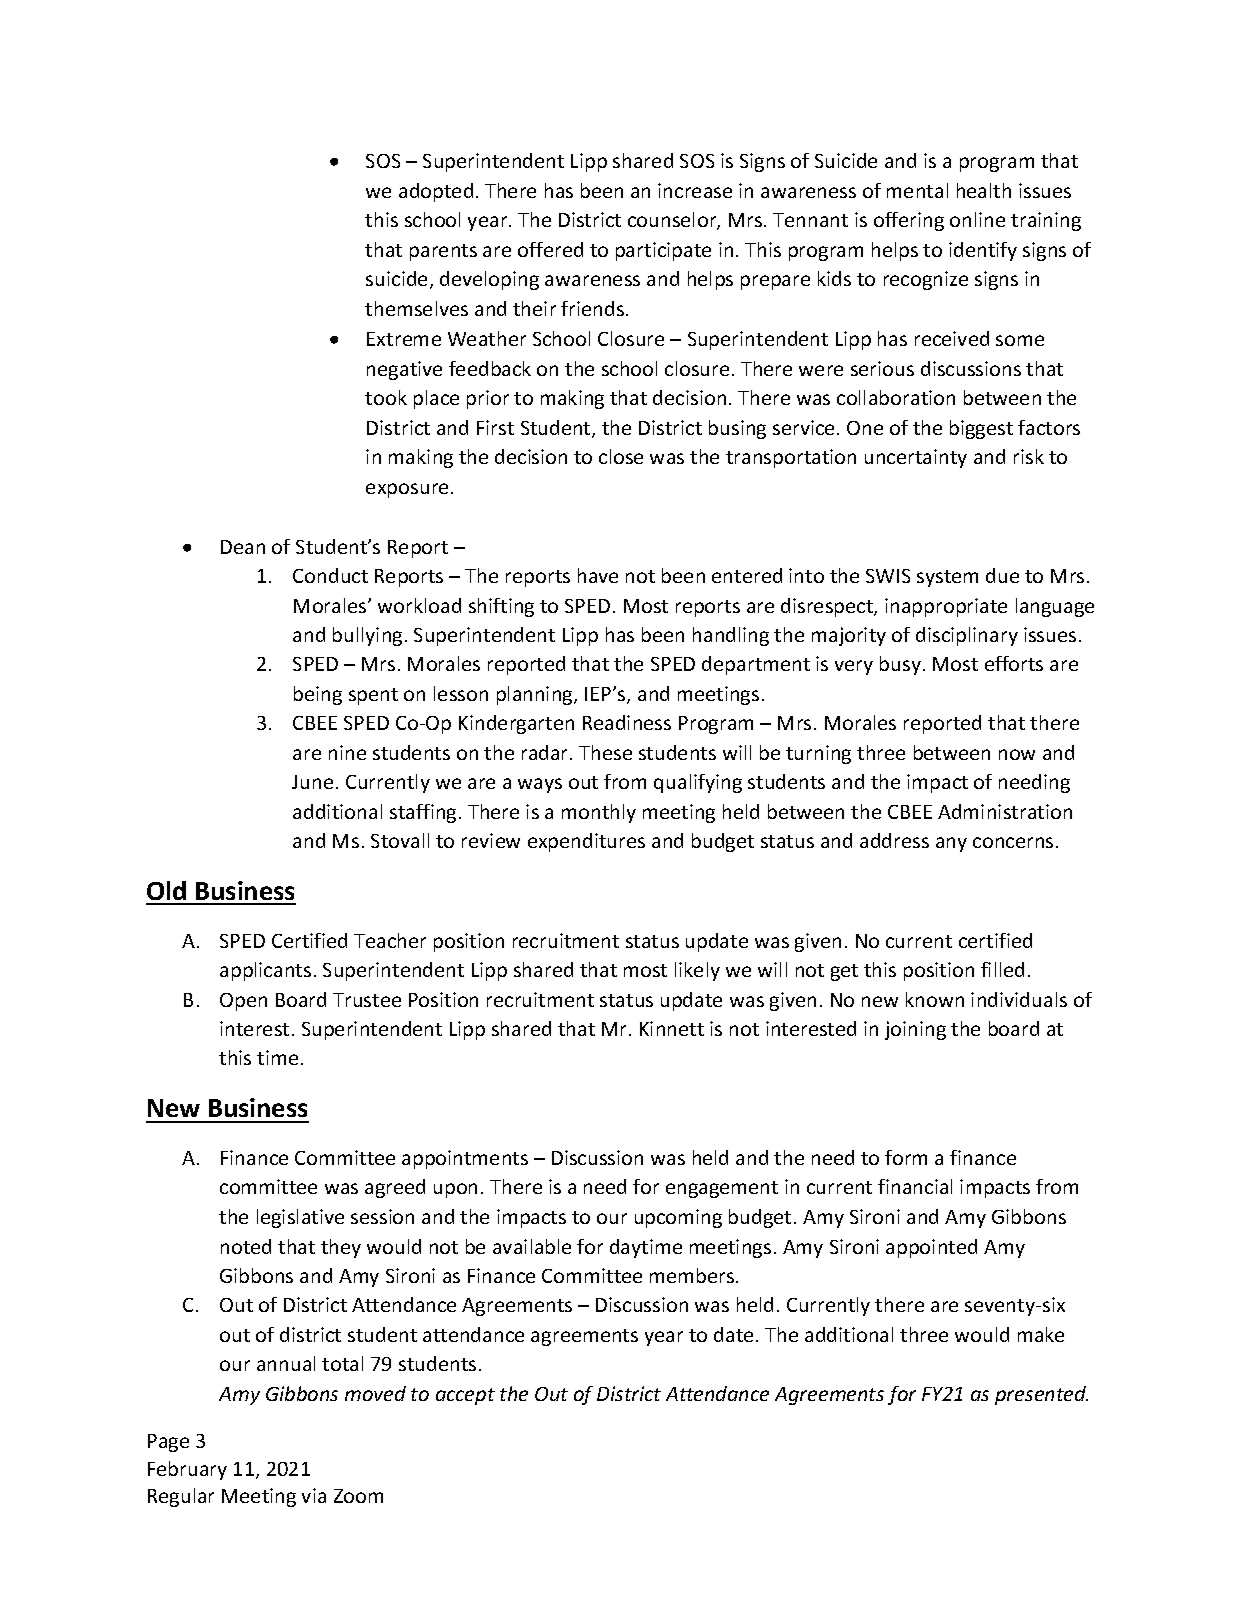 The width and height of the image is (1244, 1610). What do you see at coordinates (465, 1396) in the image?
I see `accept` at bounding box center [465, 1396].
